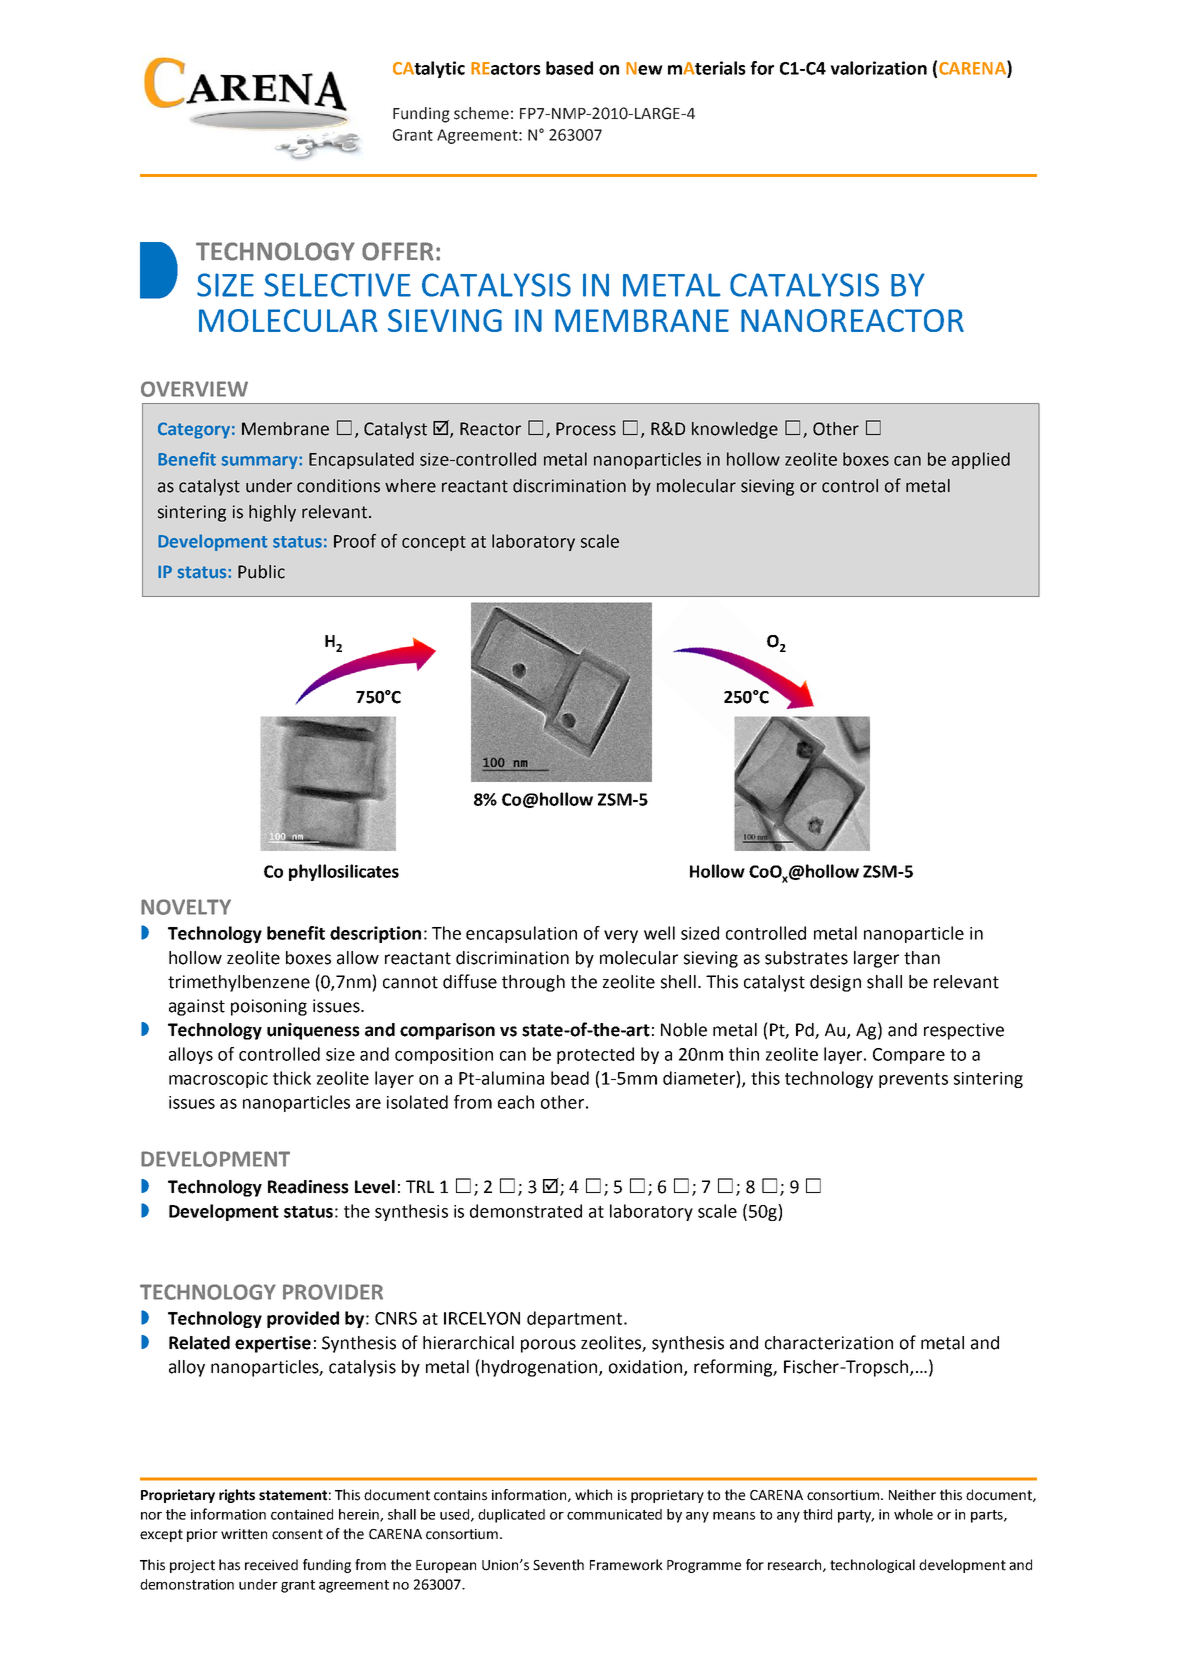  Describe the element at coordinates (569, 68) in the screenshot. I see `based` at that location.
